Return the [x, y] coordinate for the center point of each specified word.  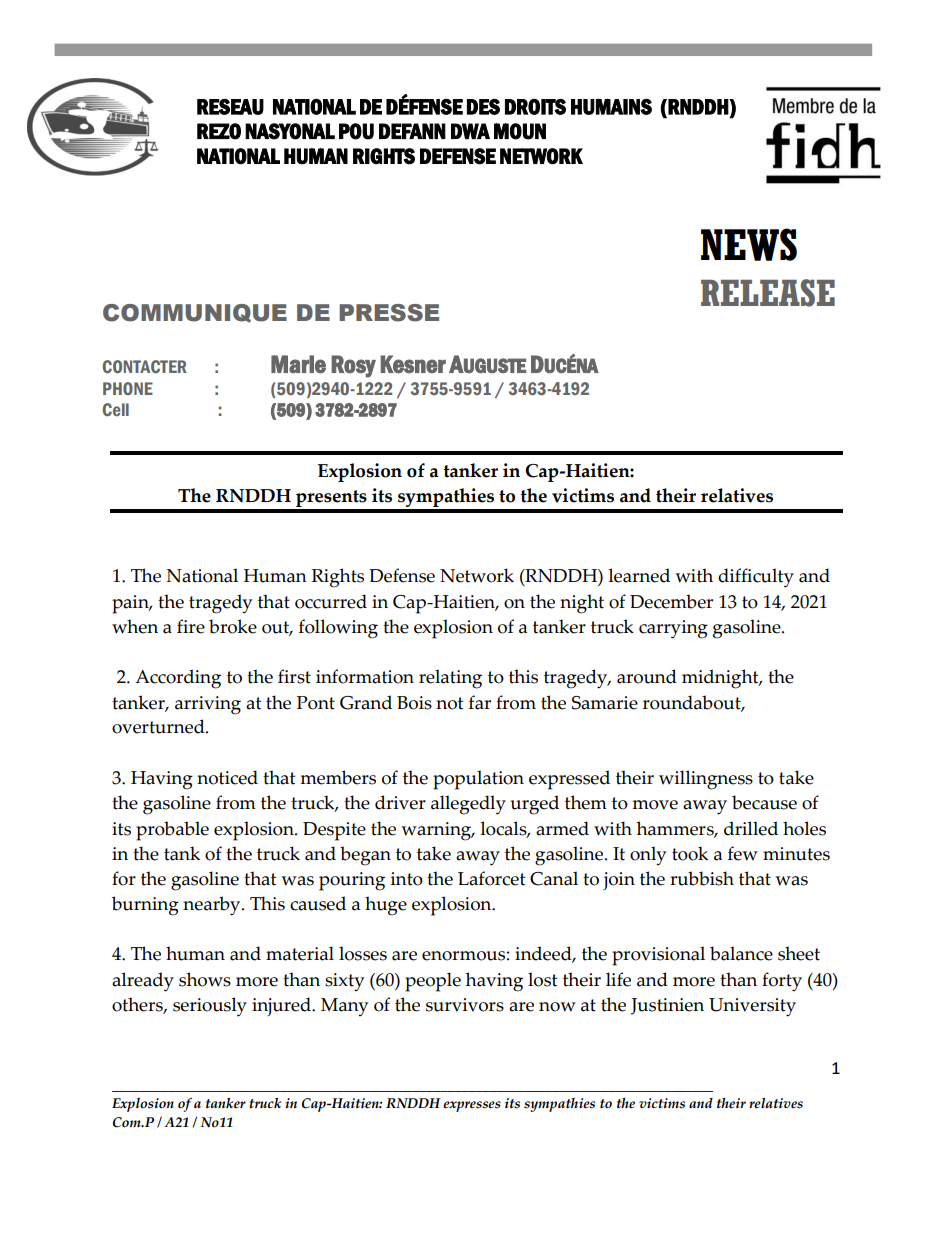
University [752, 1007]
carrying [673, 629]
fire [191, 626]
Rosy [353, 366]
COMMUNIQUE [195, 313]
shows [205, 979]
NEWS [749, 244]
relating [450, 679]
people [433, 982]
